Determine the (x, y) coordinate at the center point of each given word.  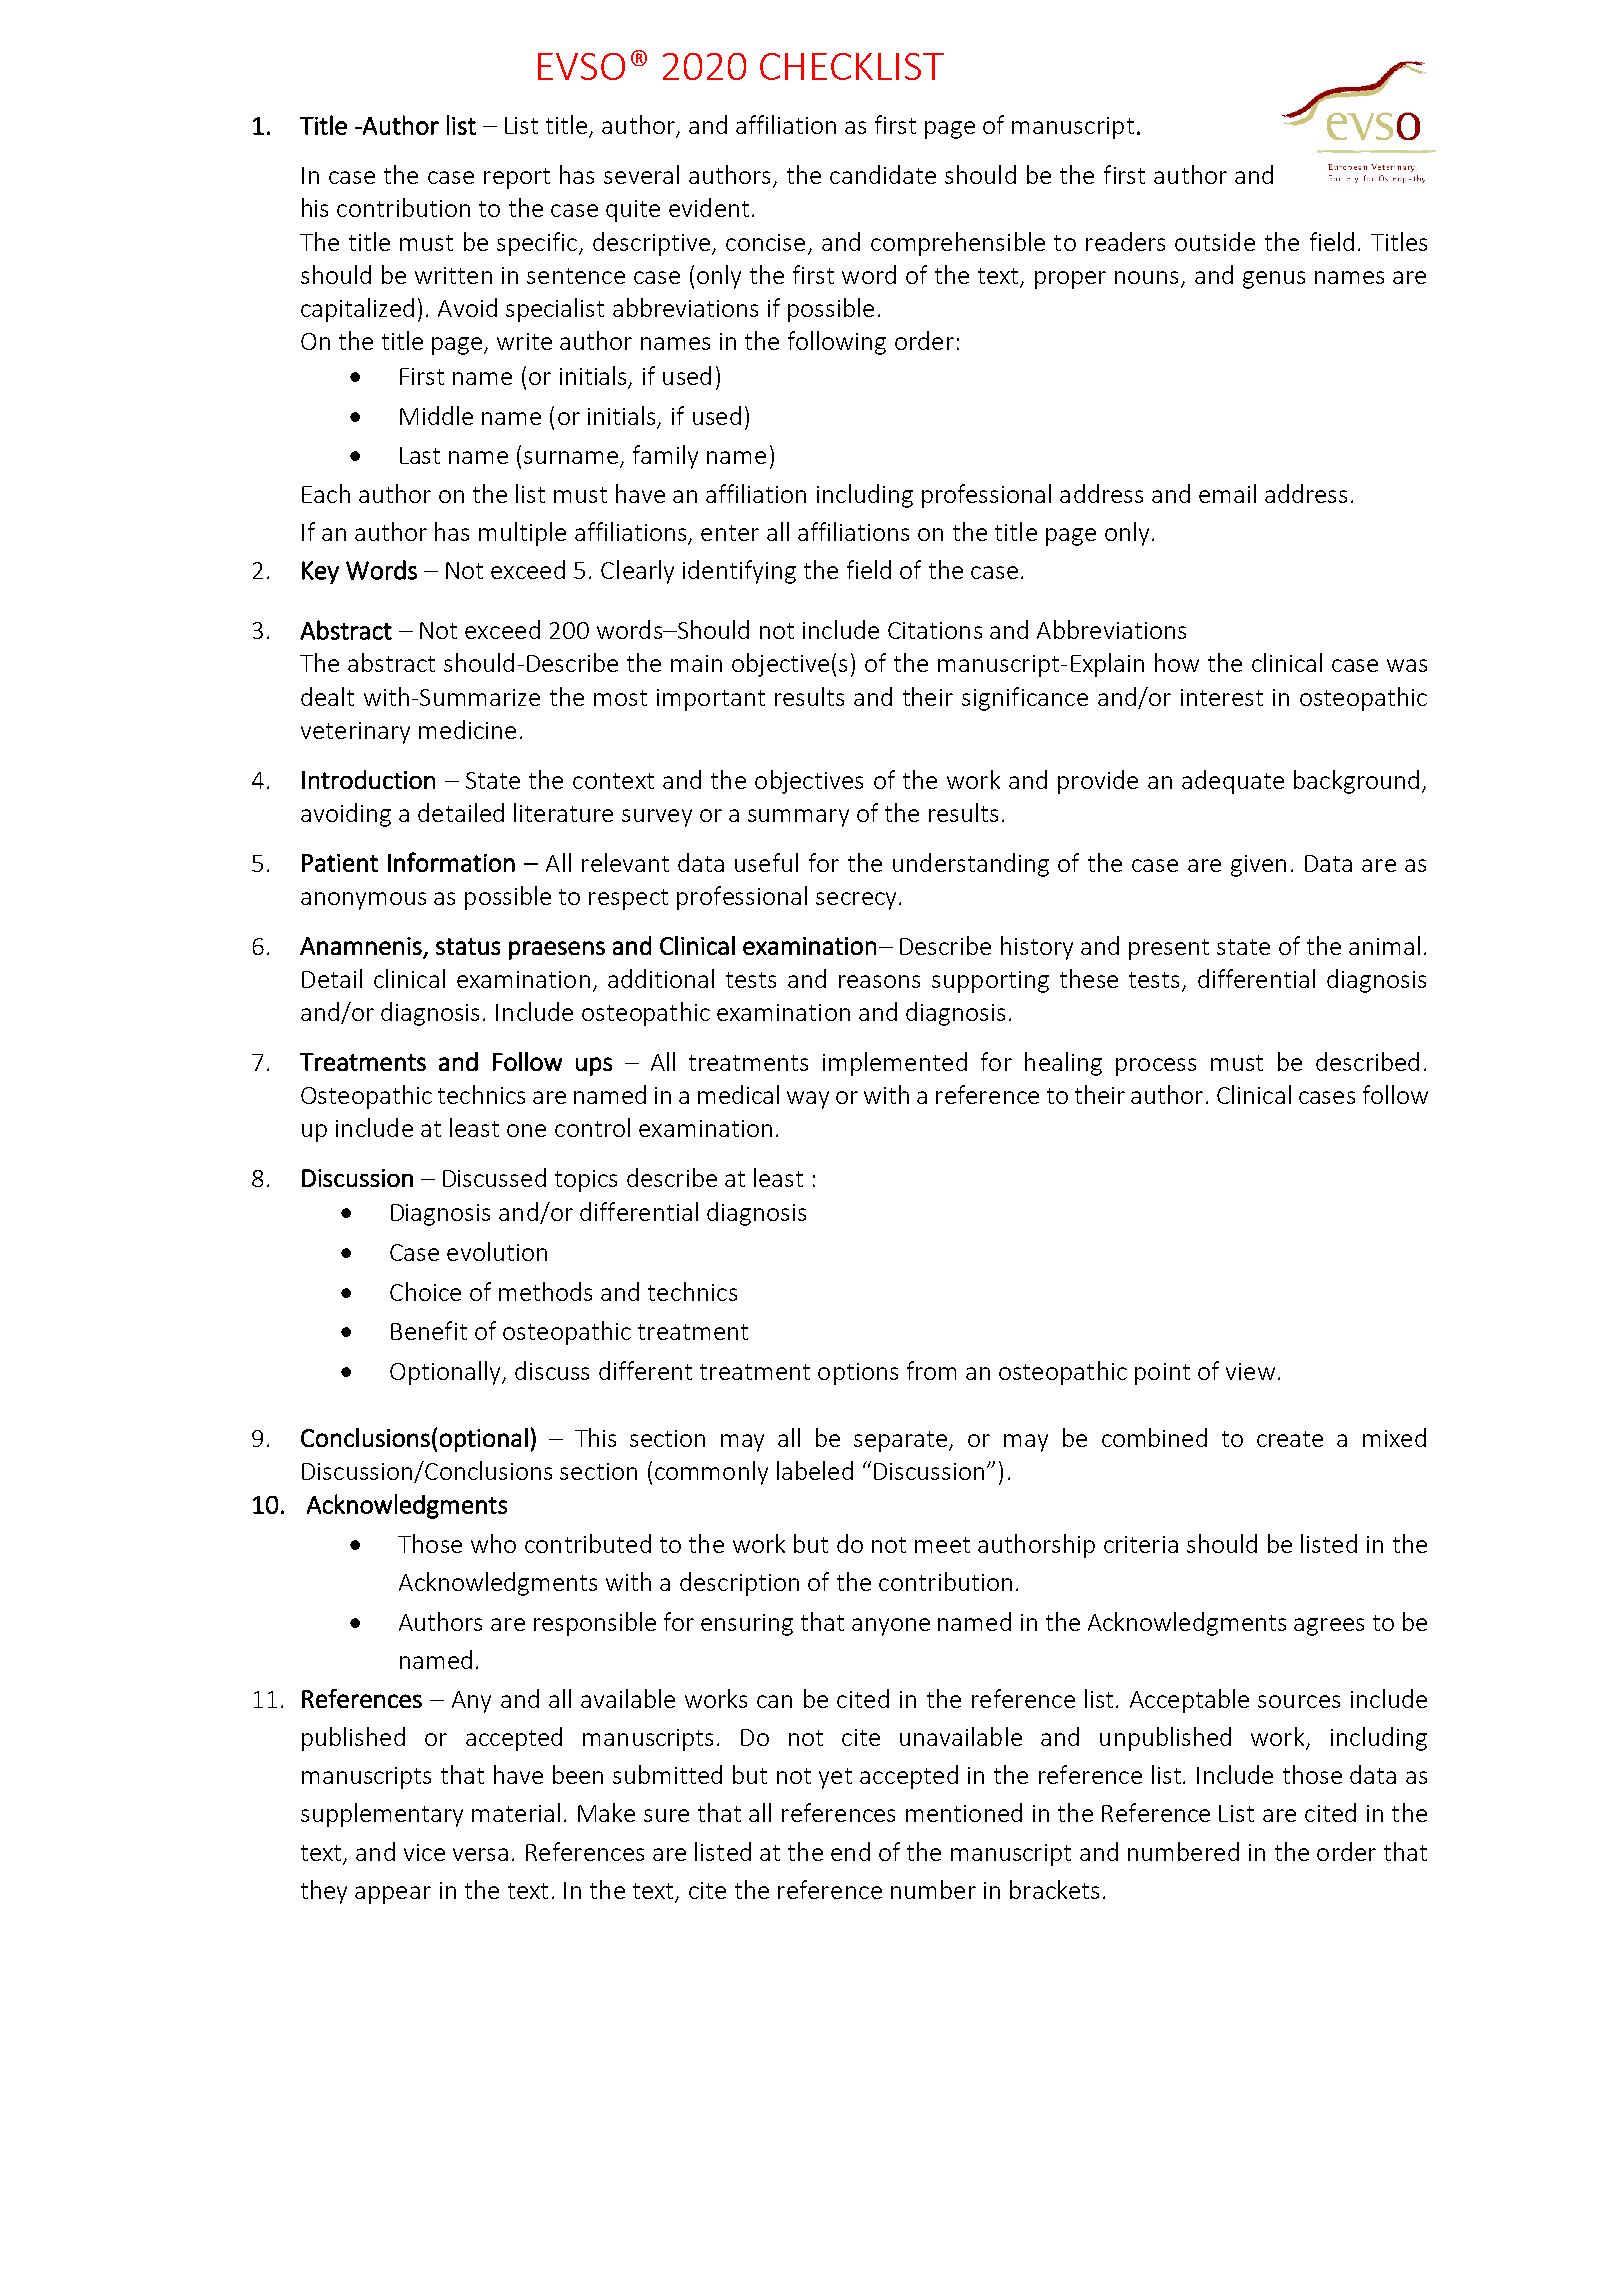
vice (424, 1852)
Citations (935, 630)
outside (1215, 241)
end (850, 1851)
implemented (895, 1064)
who (493, 1543)
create (1290, 1439)
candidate (883, 174)
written (453, 275)
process (1156, 1067)
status (468, 946)
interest (1222, 697)
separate (902, 1441)
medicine (467, 729)
